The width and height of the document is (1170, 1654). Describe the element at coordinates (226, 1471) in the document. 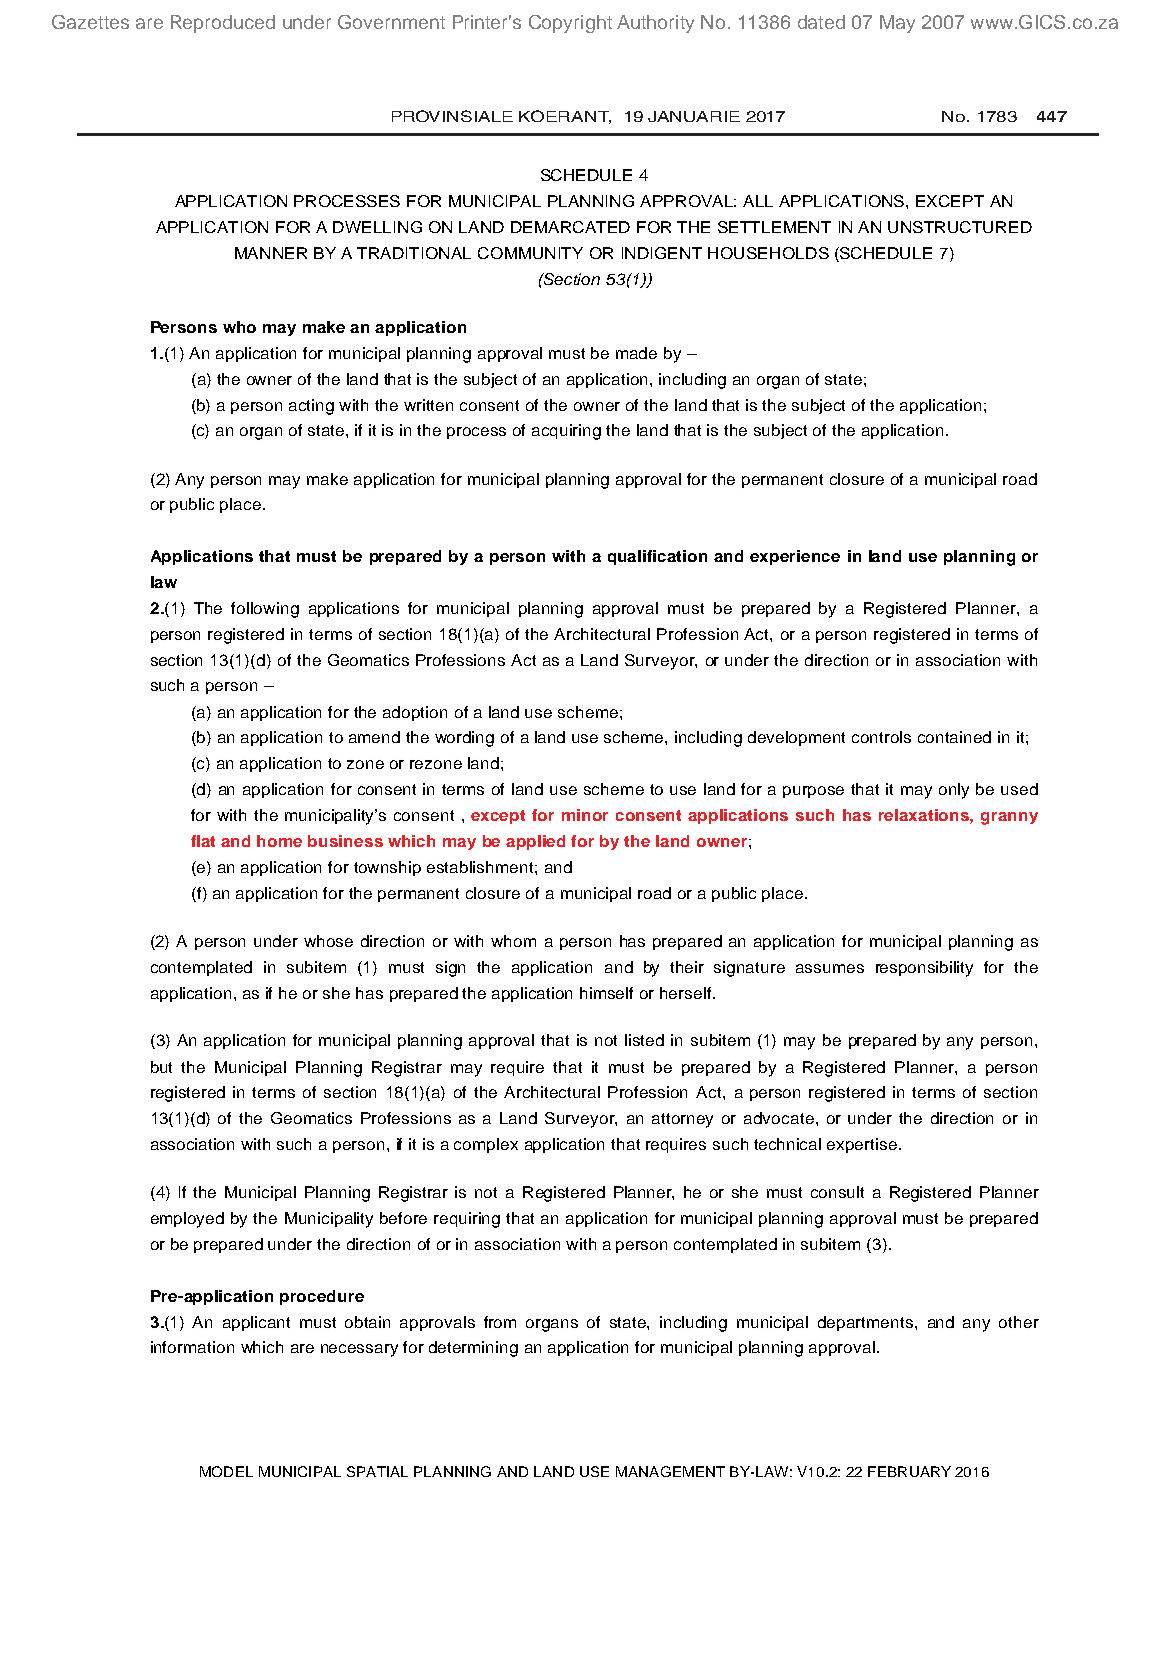

I see `MODEL` at that location.
